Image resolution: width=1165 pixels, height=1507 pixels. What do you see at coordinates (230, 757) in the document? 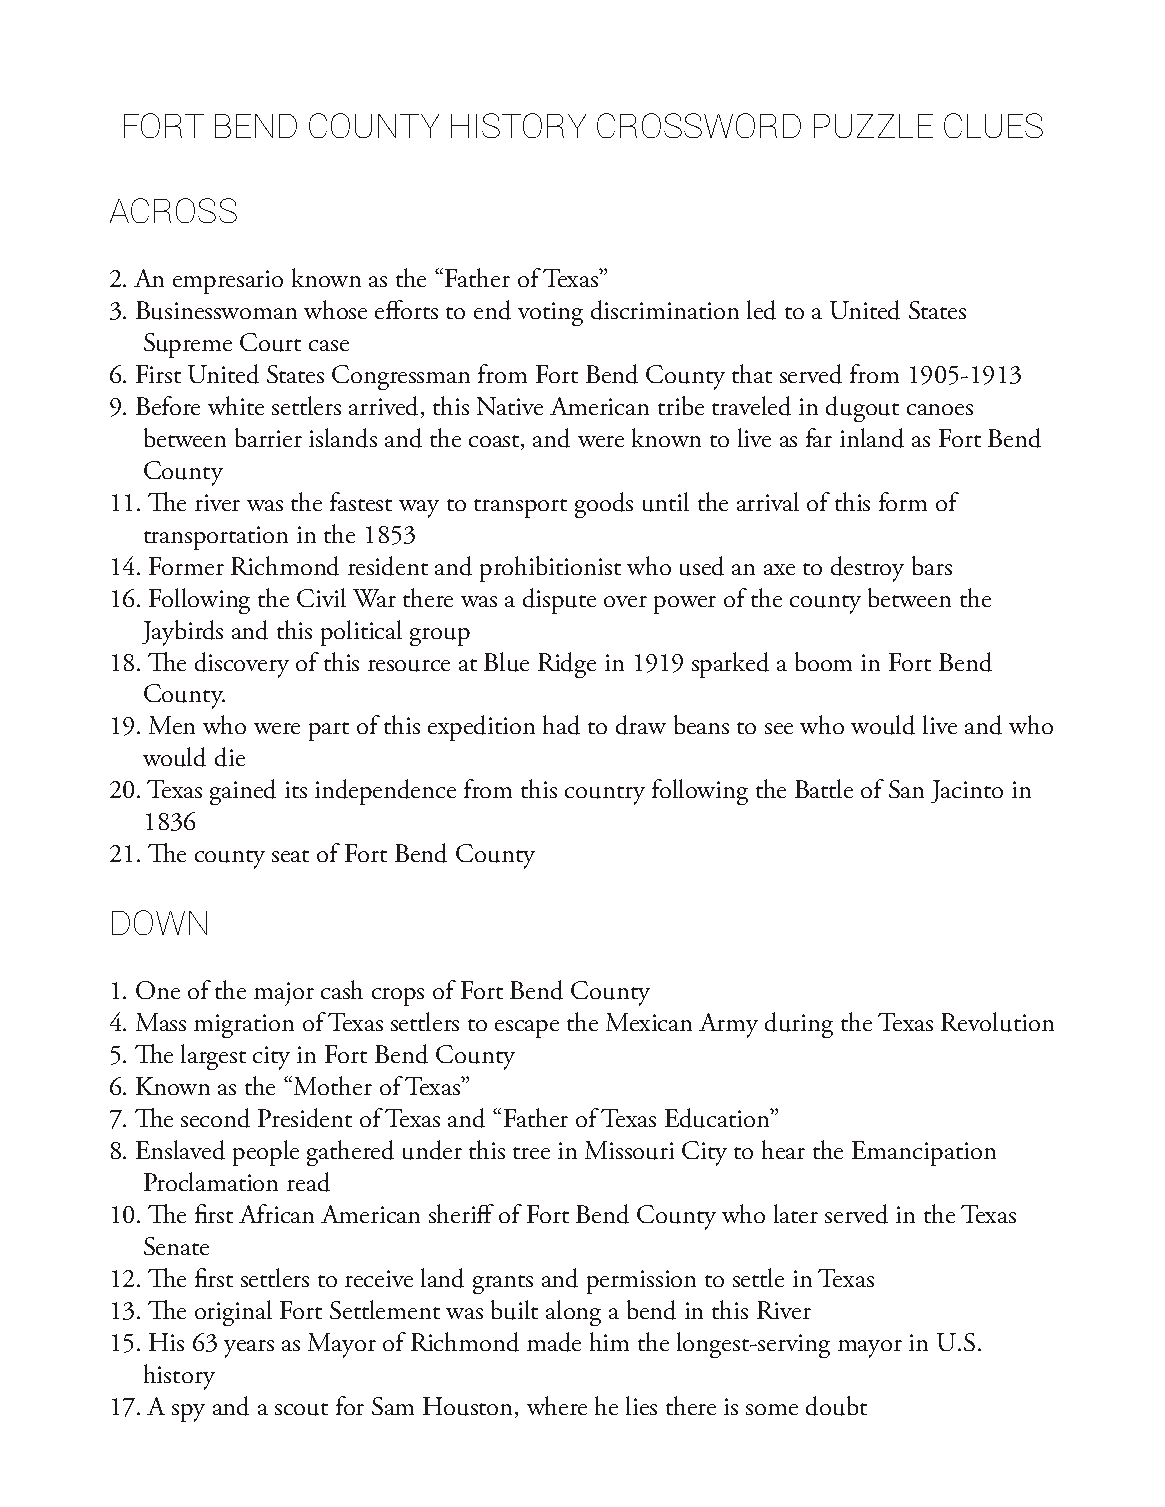
I see `die` at bounding box center [230, 757].
